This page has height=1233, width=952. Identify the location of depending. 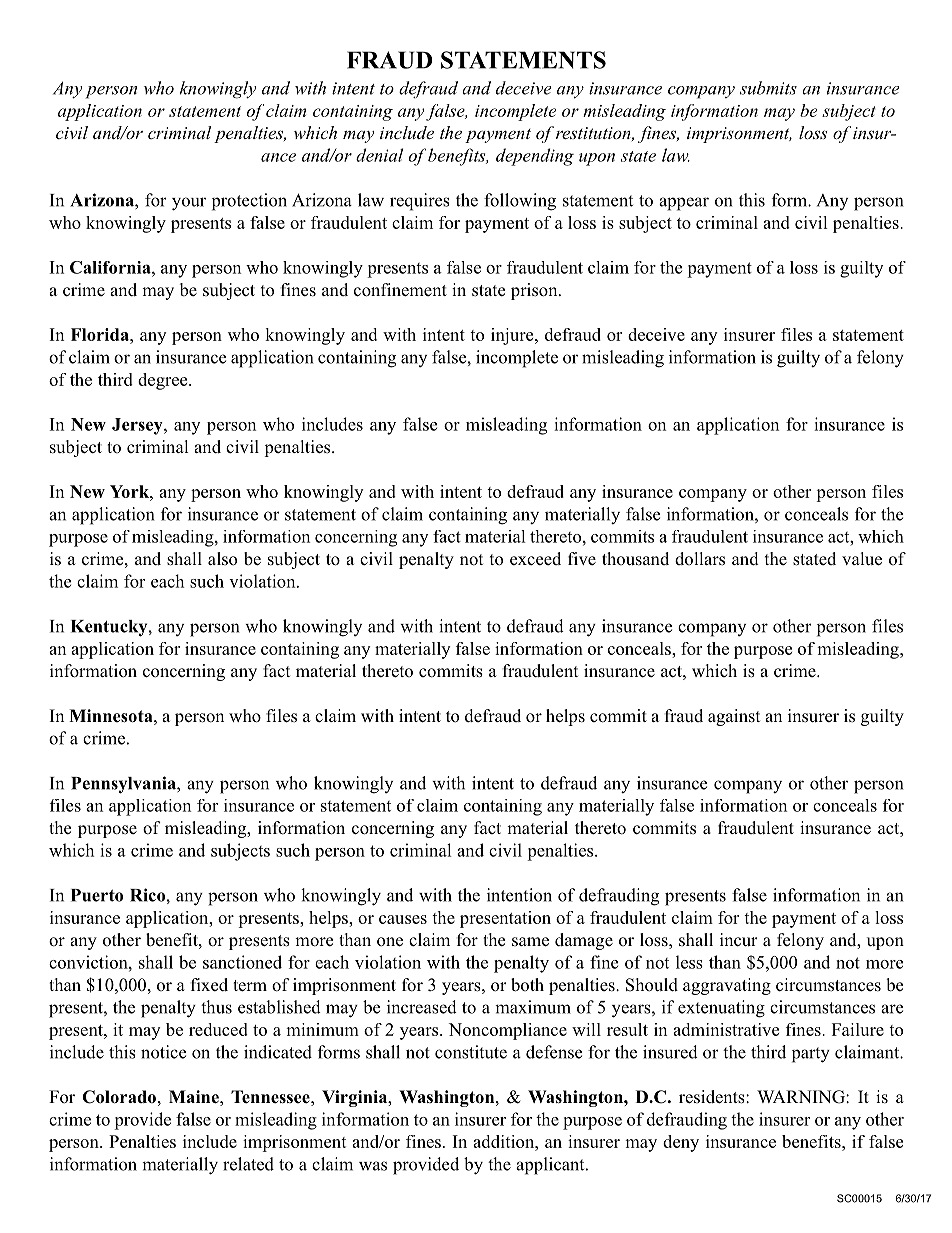
(535, 157).
